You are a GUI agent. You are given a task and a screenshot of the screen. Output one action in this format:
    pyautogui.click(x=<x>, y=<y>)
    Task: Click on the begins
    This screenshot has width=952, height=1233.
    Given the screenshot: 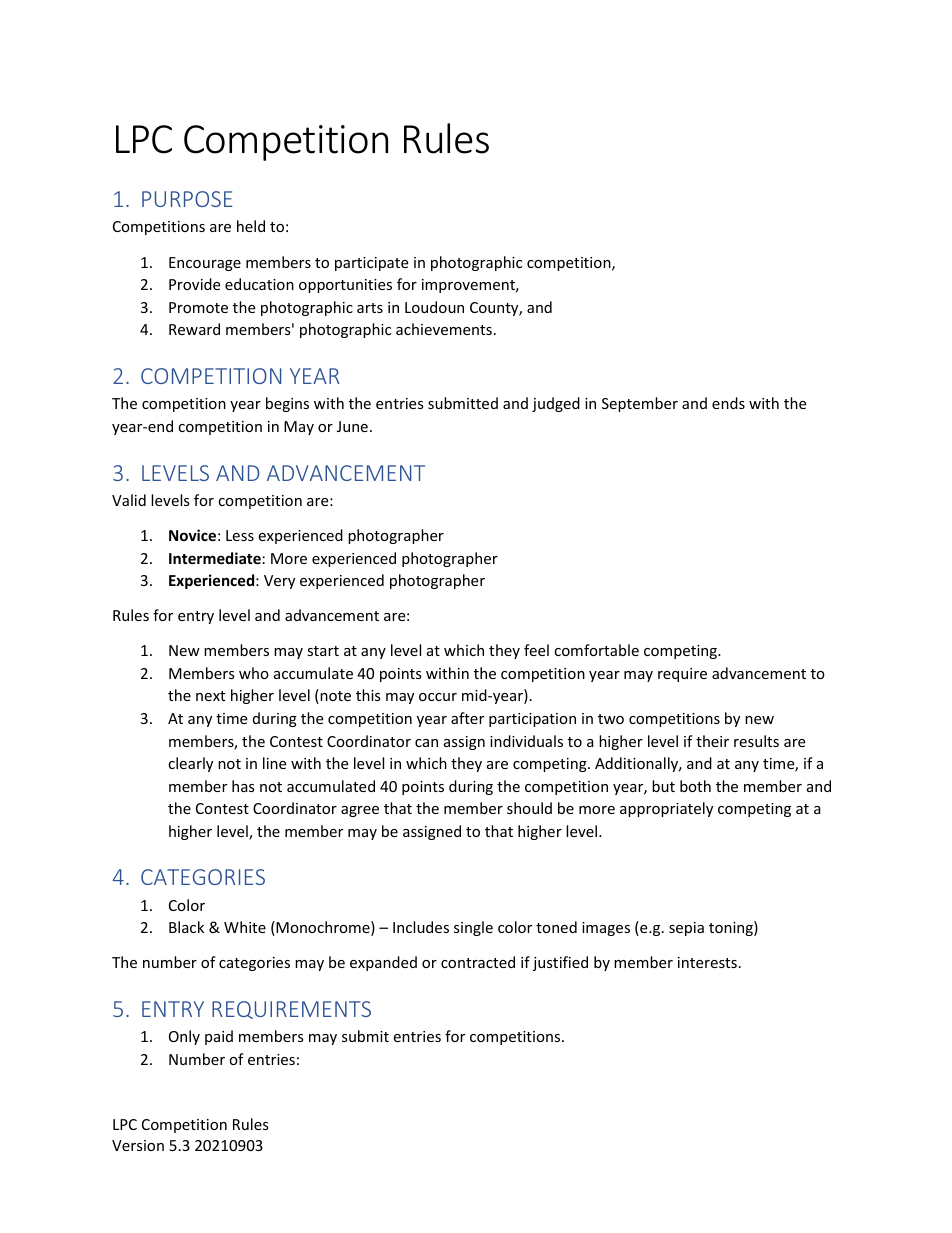 What is the action you would take?
    pyautogui.click(x=287, y=404)
